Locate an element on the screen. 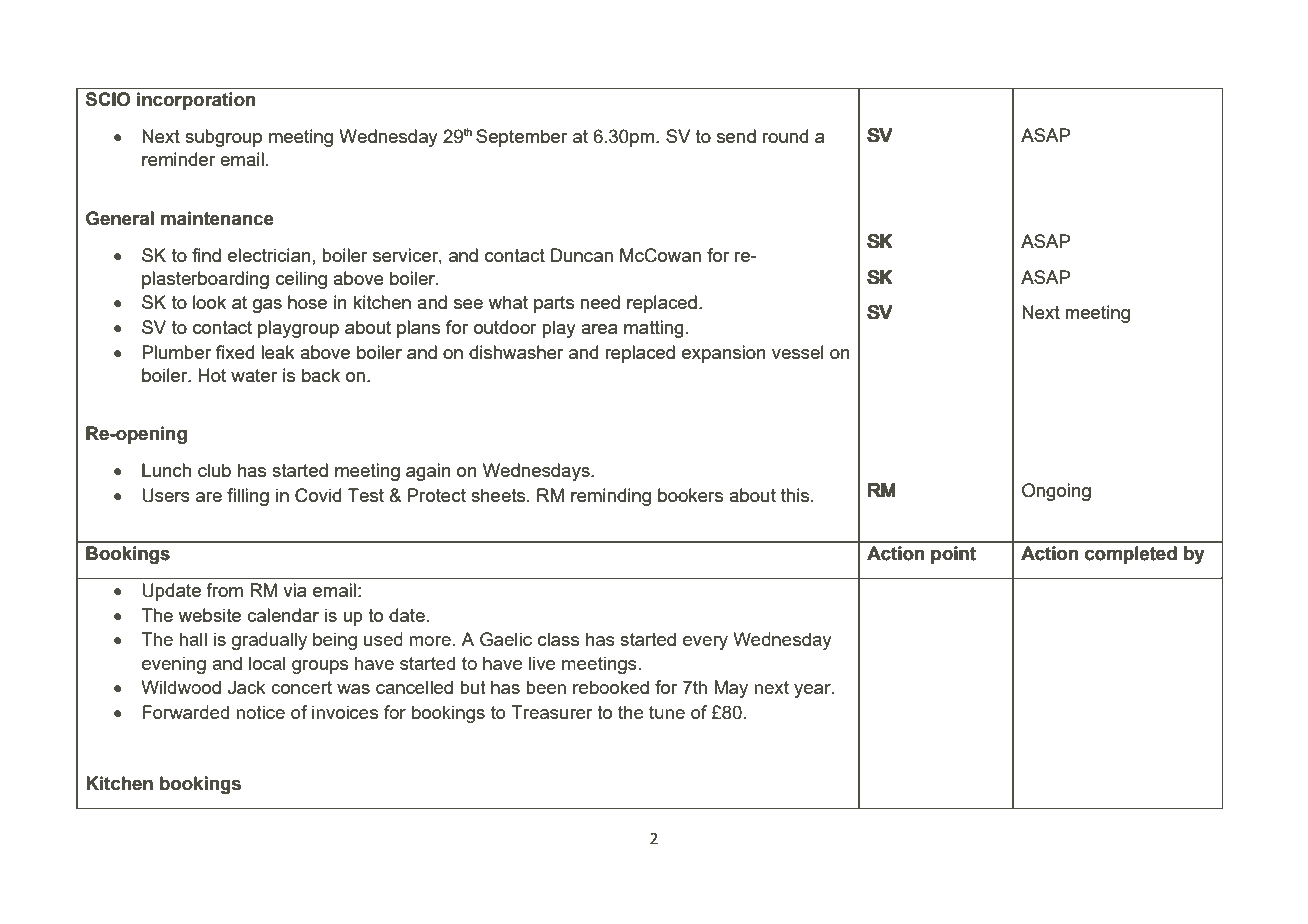 This screenshot has width=1308, height=924. round is located at coordinates (785, 136).
